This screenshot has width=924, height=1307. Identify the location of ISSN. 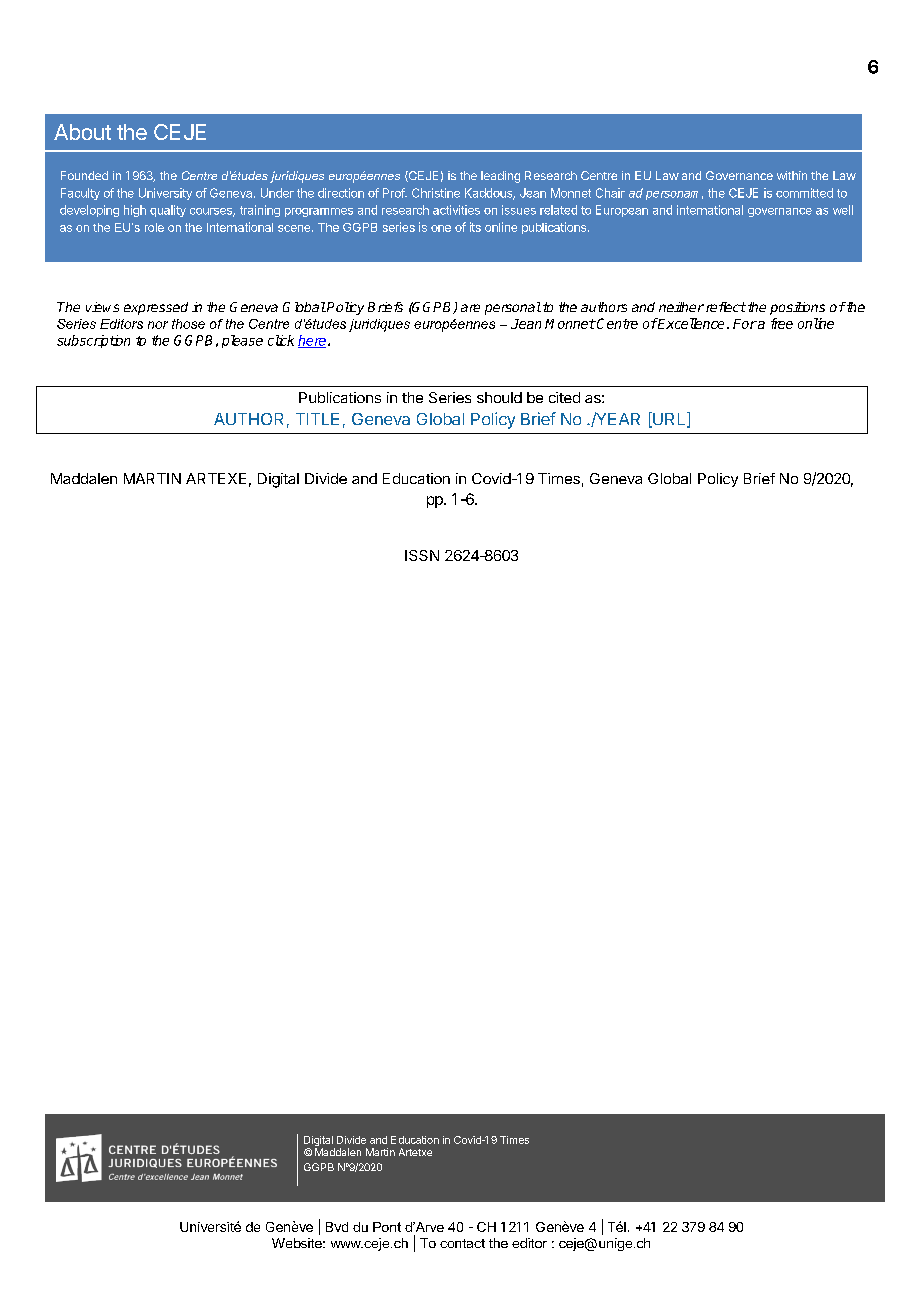
(422, 555).
